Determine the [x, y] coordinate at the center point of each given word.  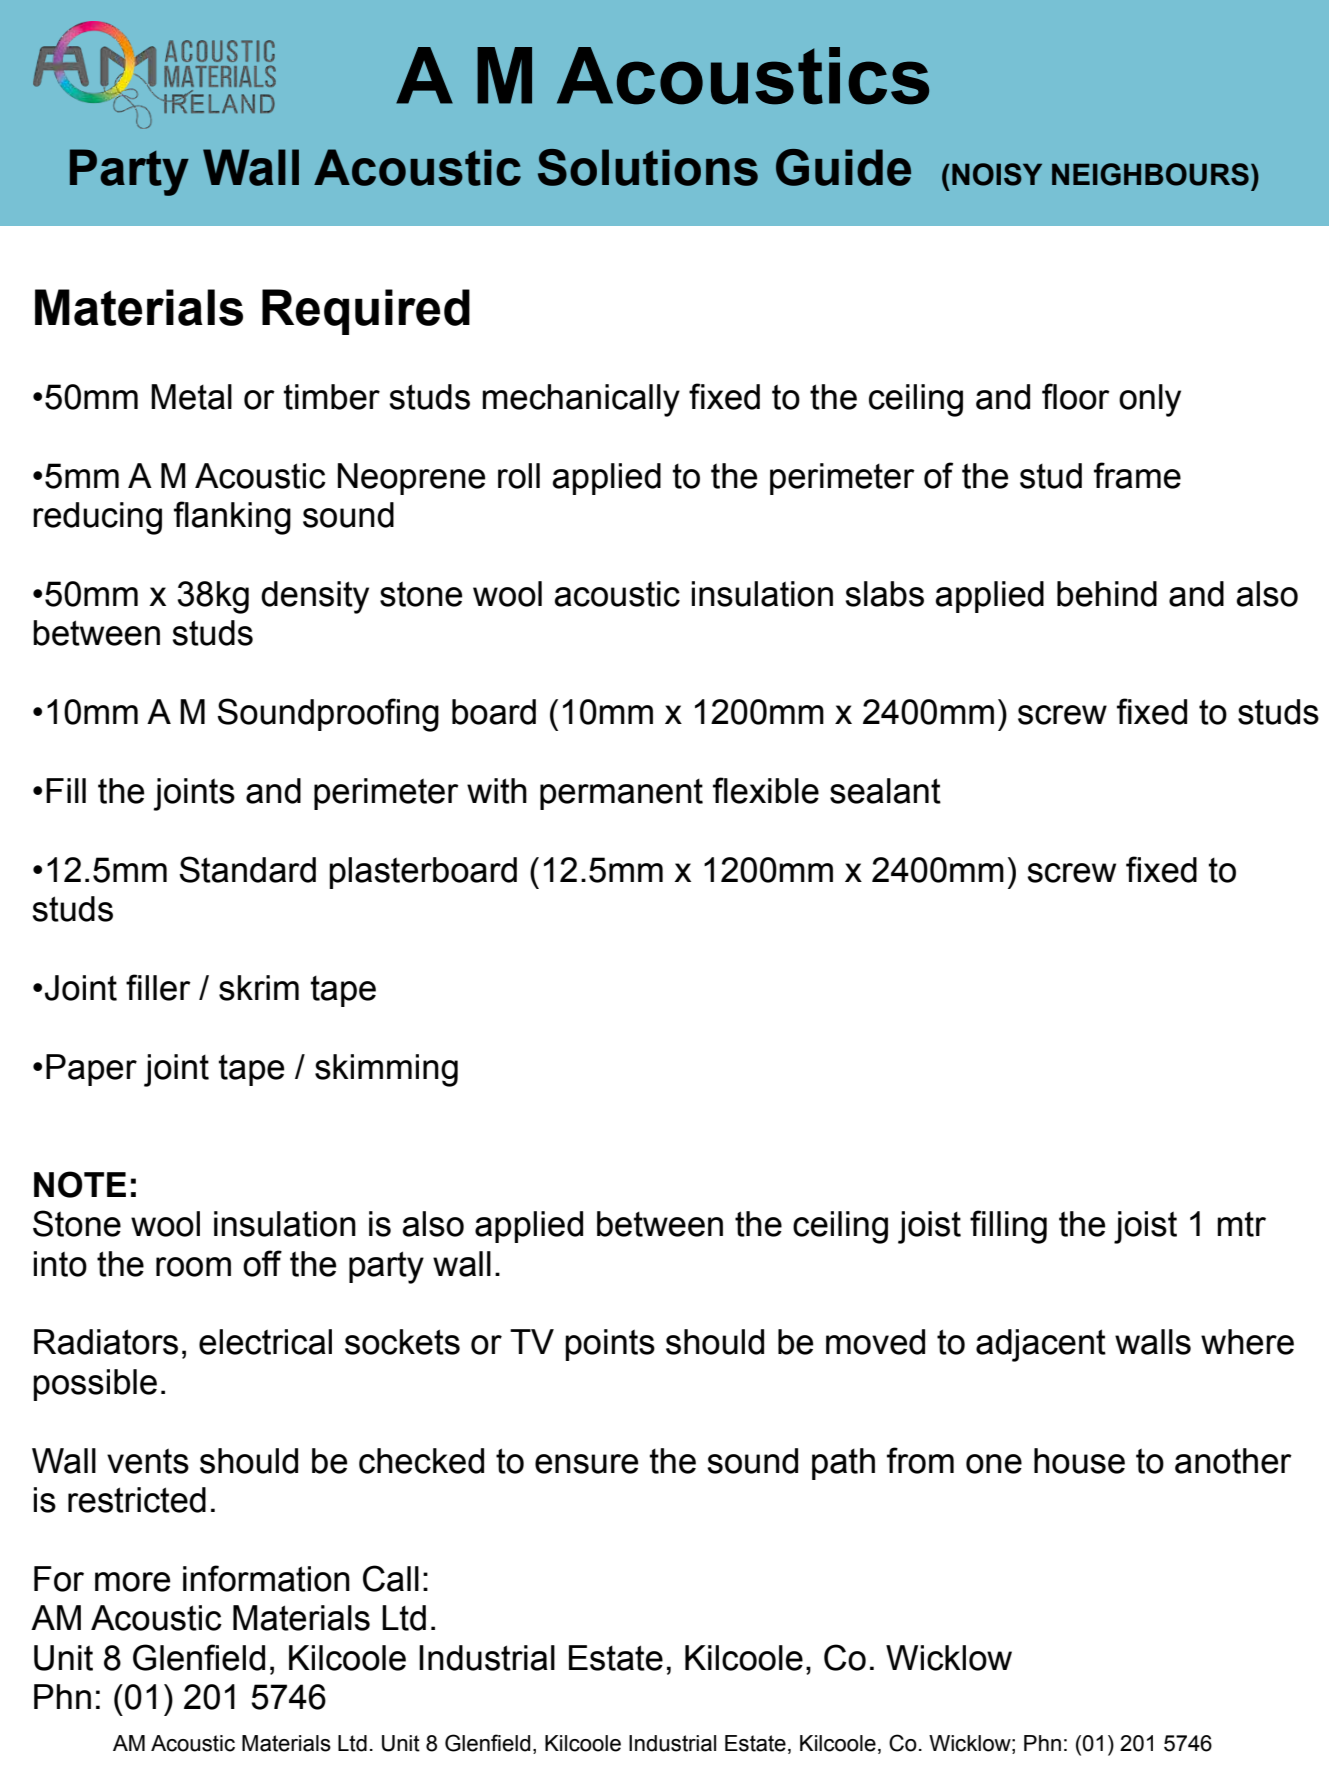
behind [1107, 594]
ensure [586, 1464]
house [1079, 1461]
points [610, 1345]
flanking [232, 518]
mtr [1241, 1224]
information [266, 1578]
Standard [247, 869]
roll [519, 476]
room [193, 1267]
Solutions [648, 167]
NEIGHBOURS [1150, 174]
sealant [885, 791]
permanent [621, 794]
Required [366, 312]
